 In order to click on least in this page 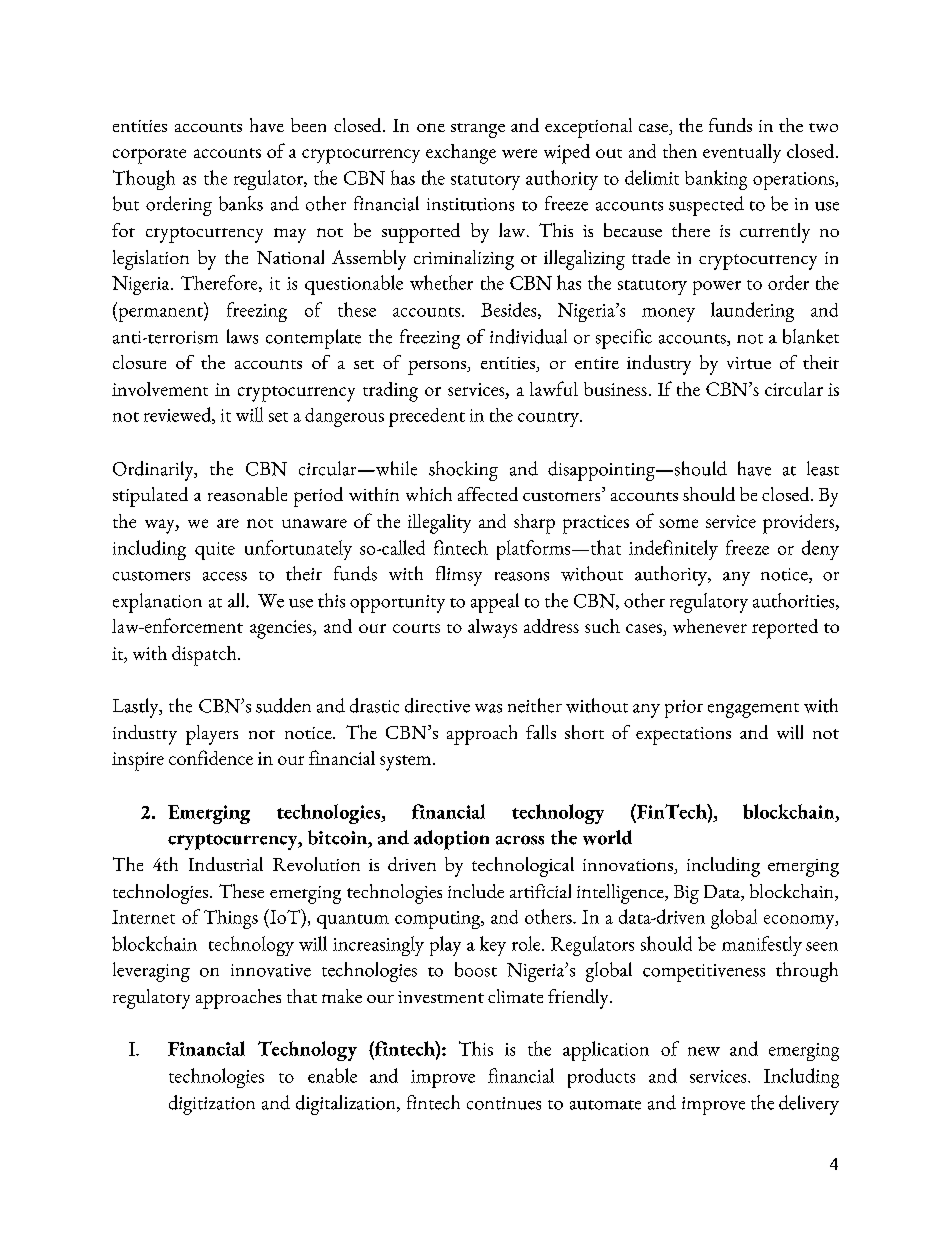, I will do `click(823, 468)`.
